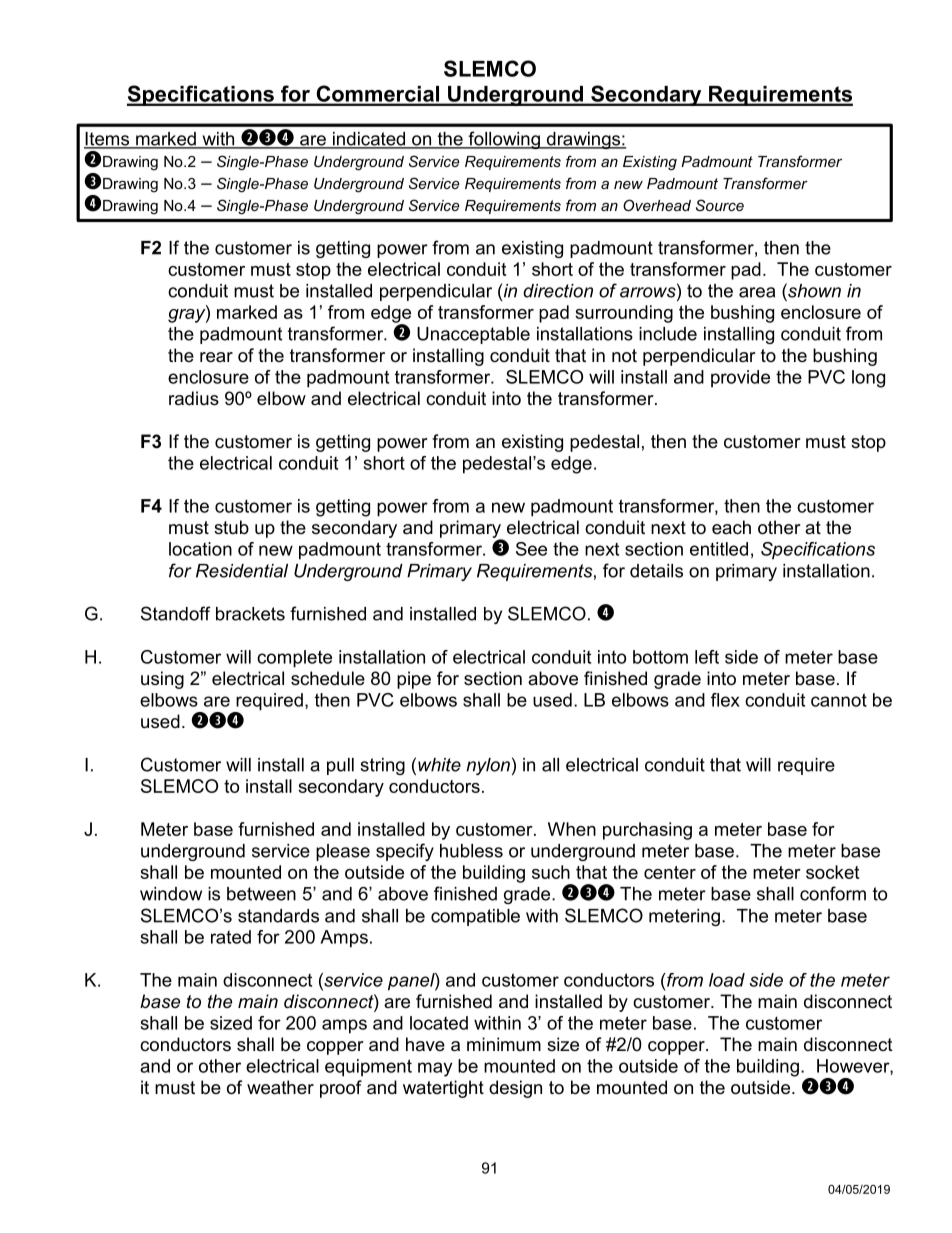 This screenshot has width=952, height=1233. Describe the element at coordinates (504, 1044) in the screenshot. I see `minimum` at that location.
